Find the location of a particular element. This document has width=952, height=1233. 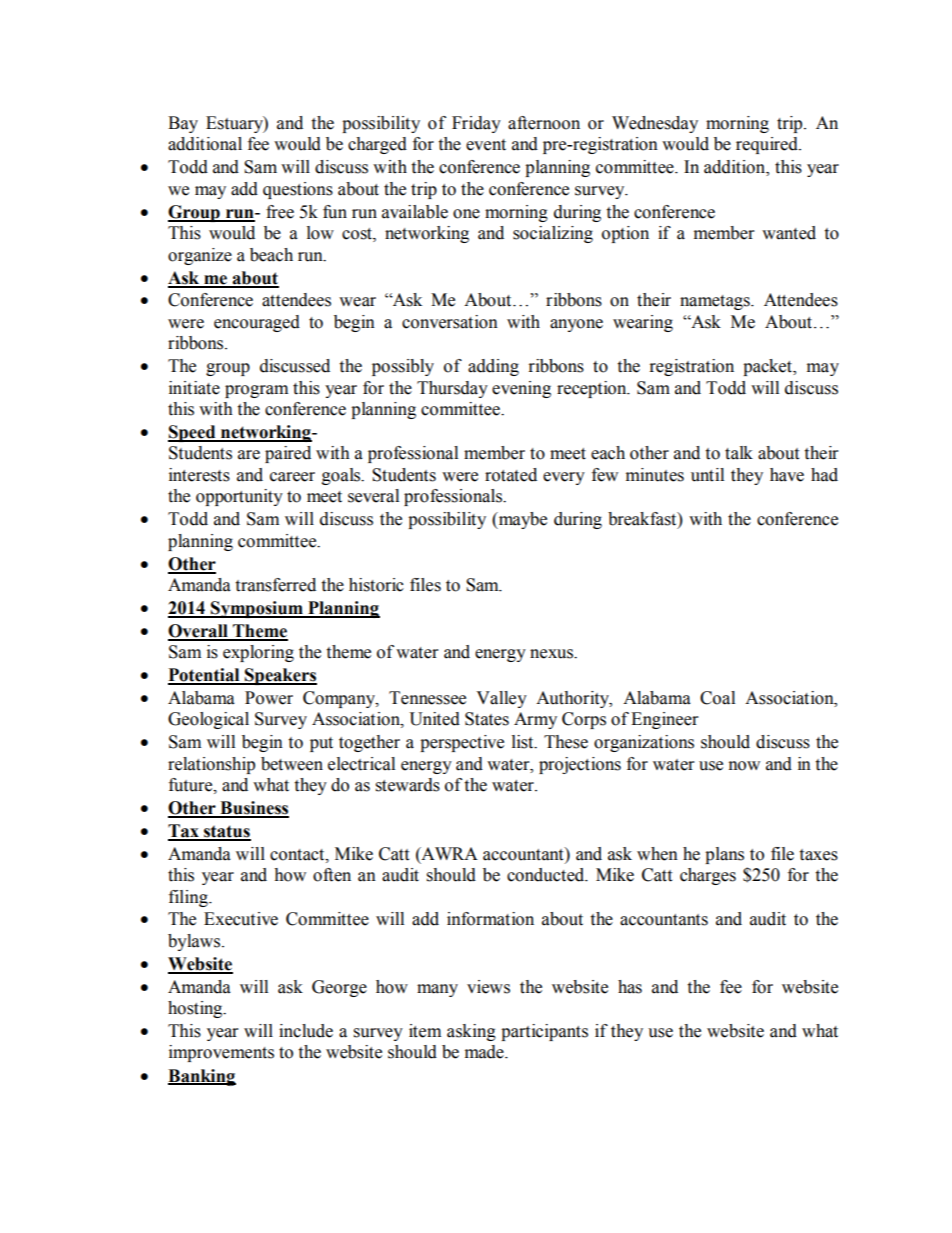

questions is located at coordinates (298, 190).
